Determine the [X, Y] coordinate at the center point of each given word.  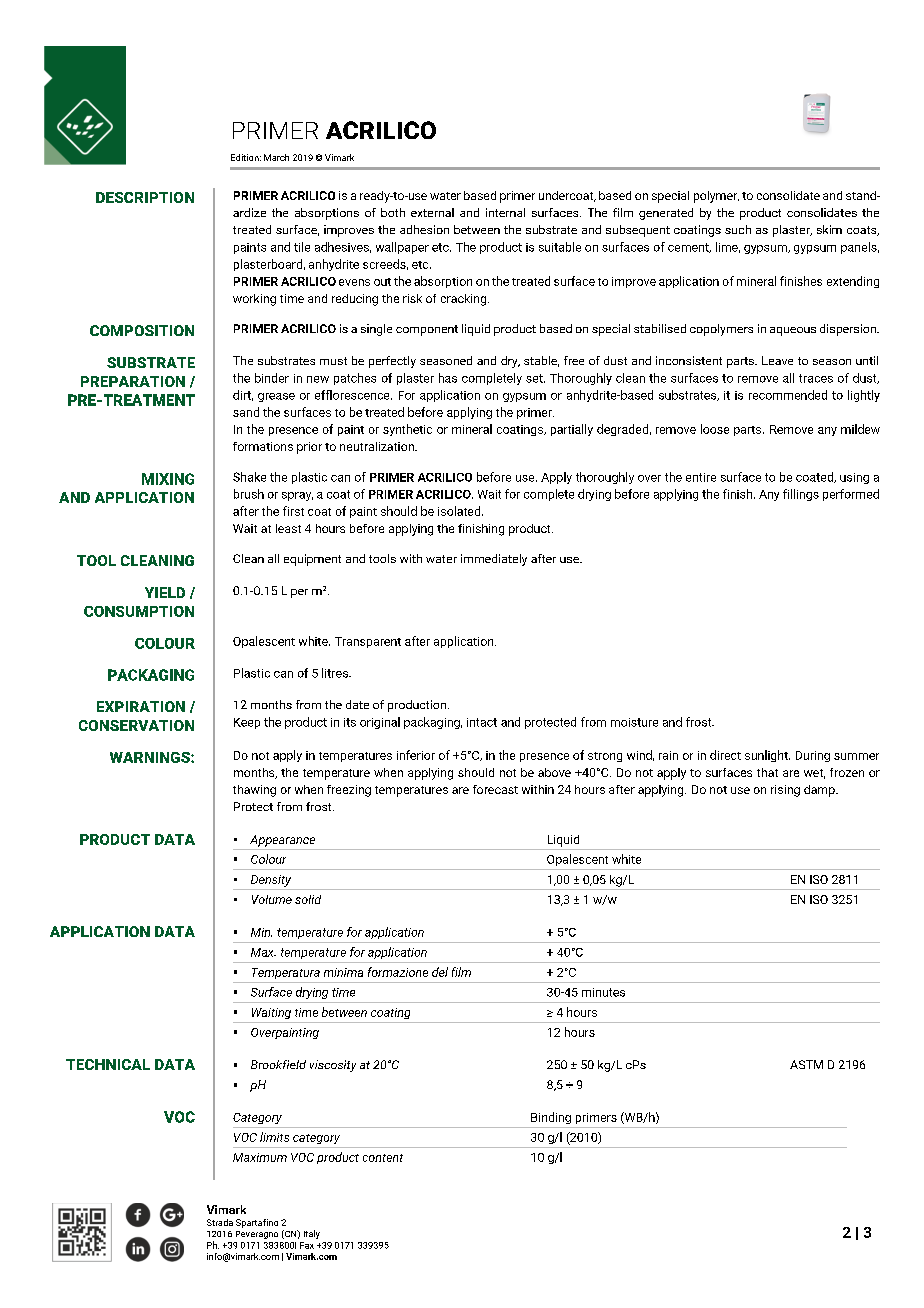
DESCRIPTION [145, 197]
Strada [220, 1222]
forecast [495, 789]
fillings [801, 495]
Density [271, 881]
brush [249, 494]
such [738, 229]
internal [505, 212]
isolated [460, 511]
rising [785, 791]
